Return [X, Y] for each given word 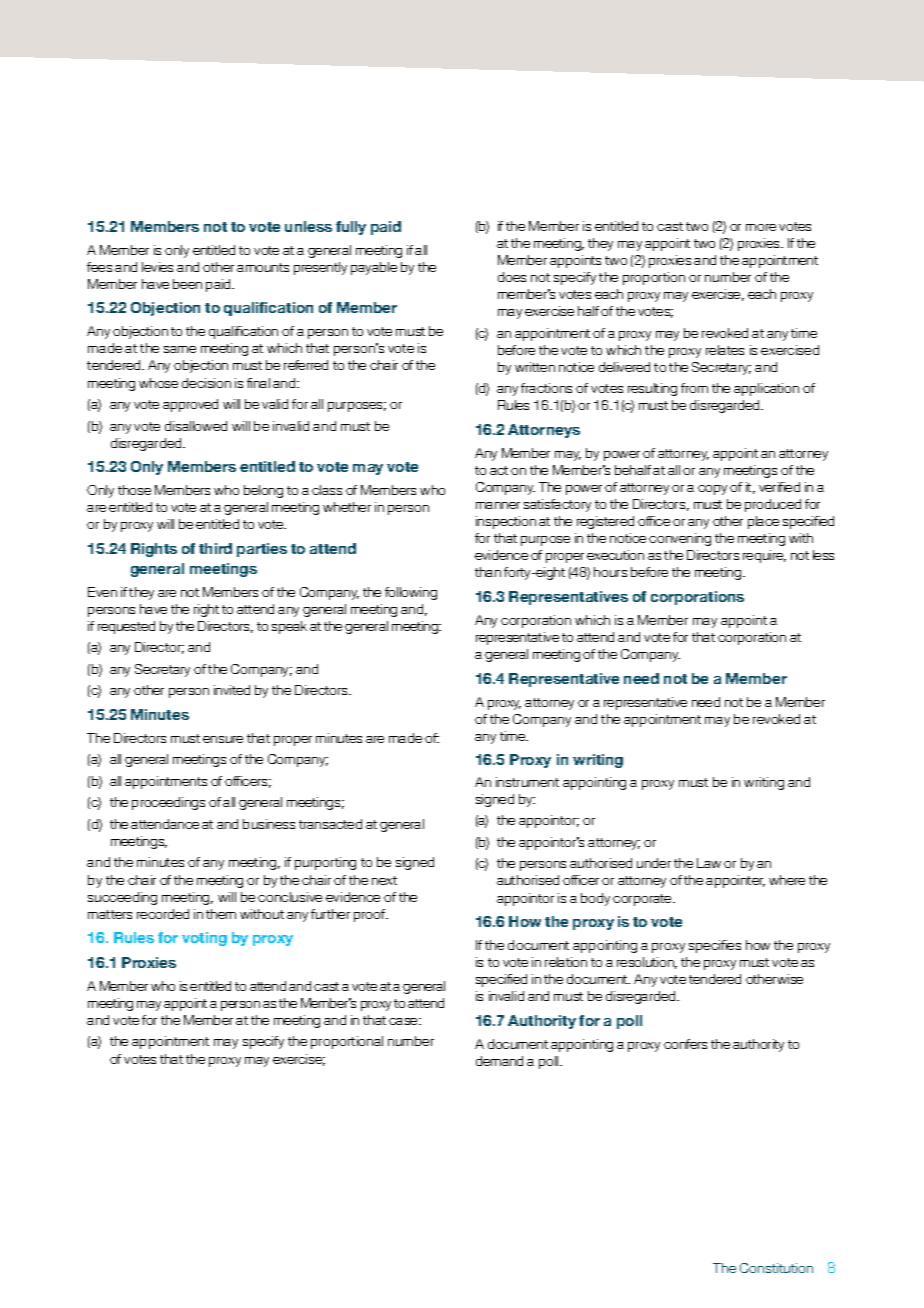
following [411, 593]
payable [374, 268]
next [384, 880]
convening [680, 539]
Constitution [776, 1268]
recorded [163, 914]
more [761, 227]
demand [499, 1061]
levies [157, 267]
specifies [715, 946]
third [215, 548]
